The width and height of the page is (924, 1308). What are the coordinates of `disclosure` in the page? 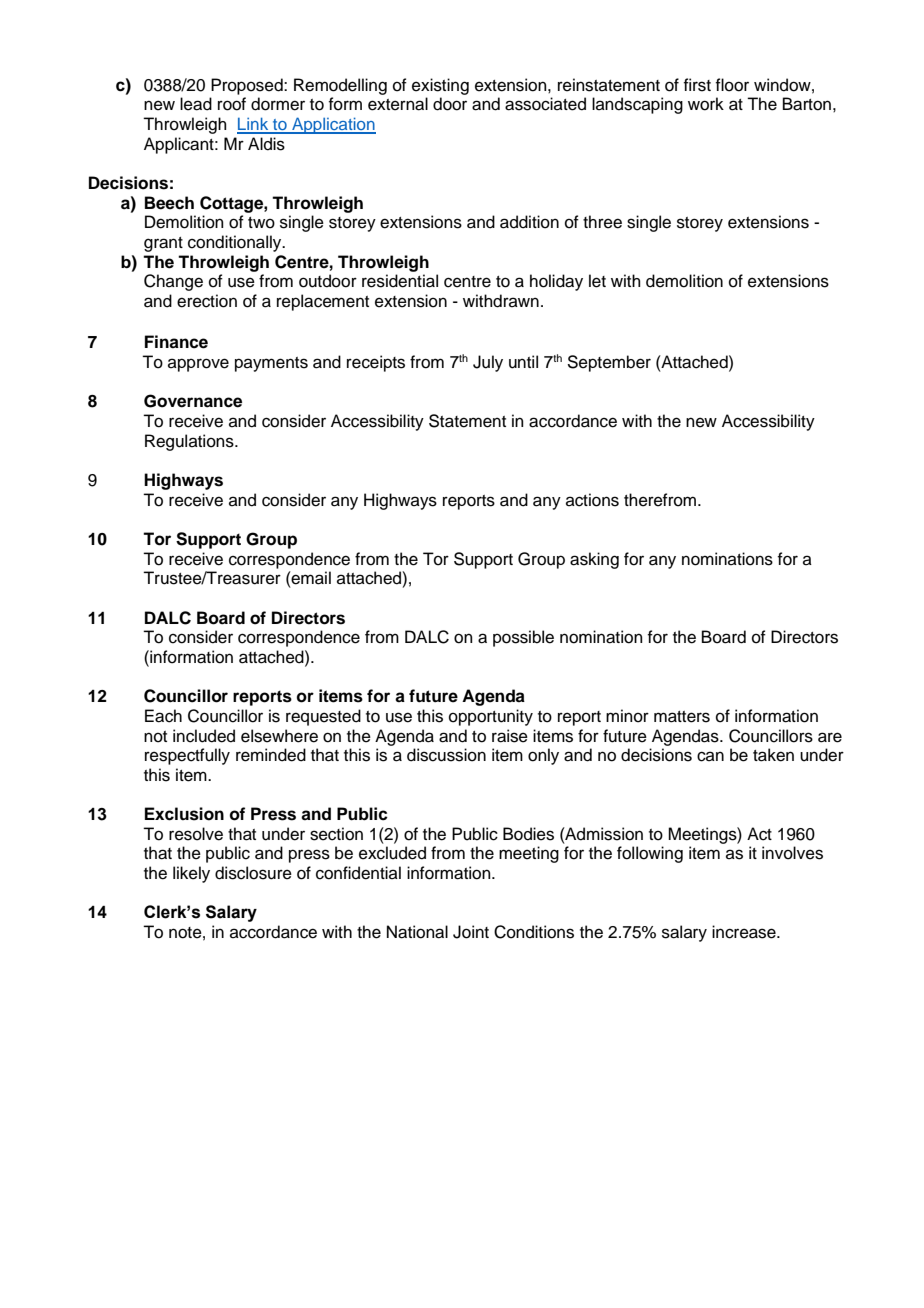 It's located at (253, 873).
